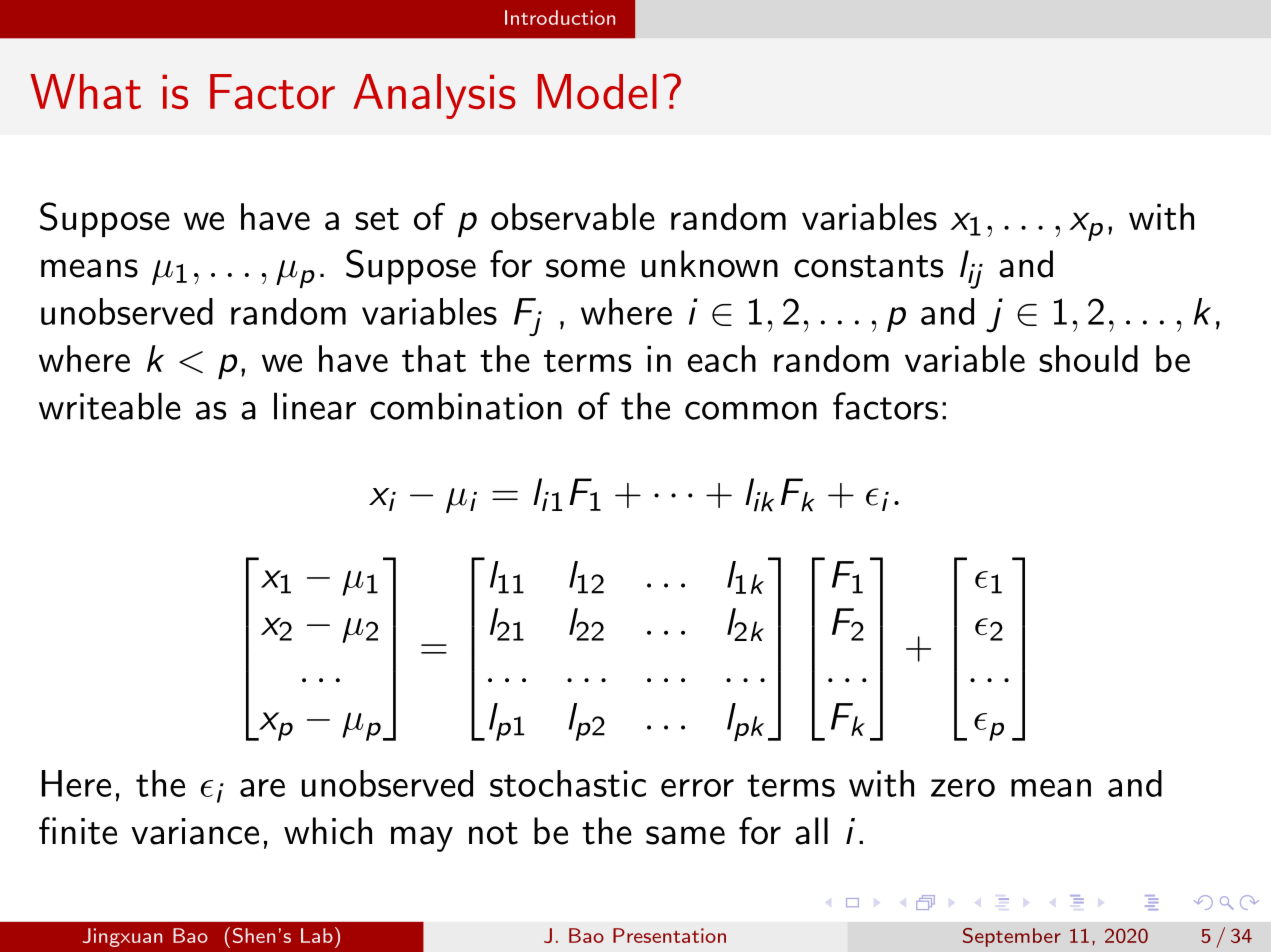  Describe the element at coordinates (85, 91) in the document. I see `What` at that location.
